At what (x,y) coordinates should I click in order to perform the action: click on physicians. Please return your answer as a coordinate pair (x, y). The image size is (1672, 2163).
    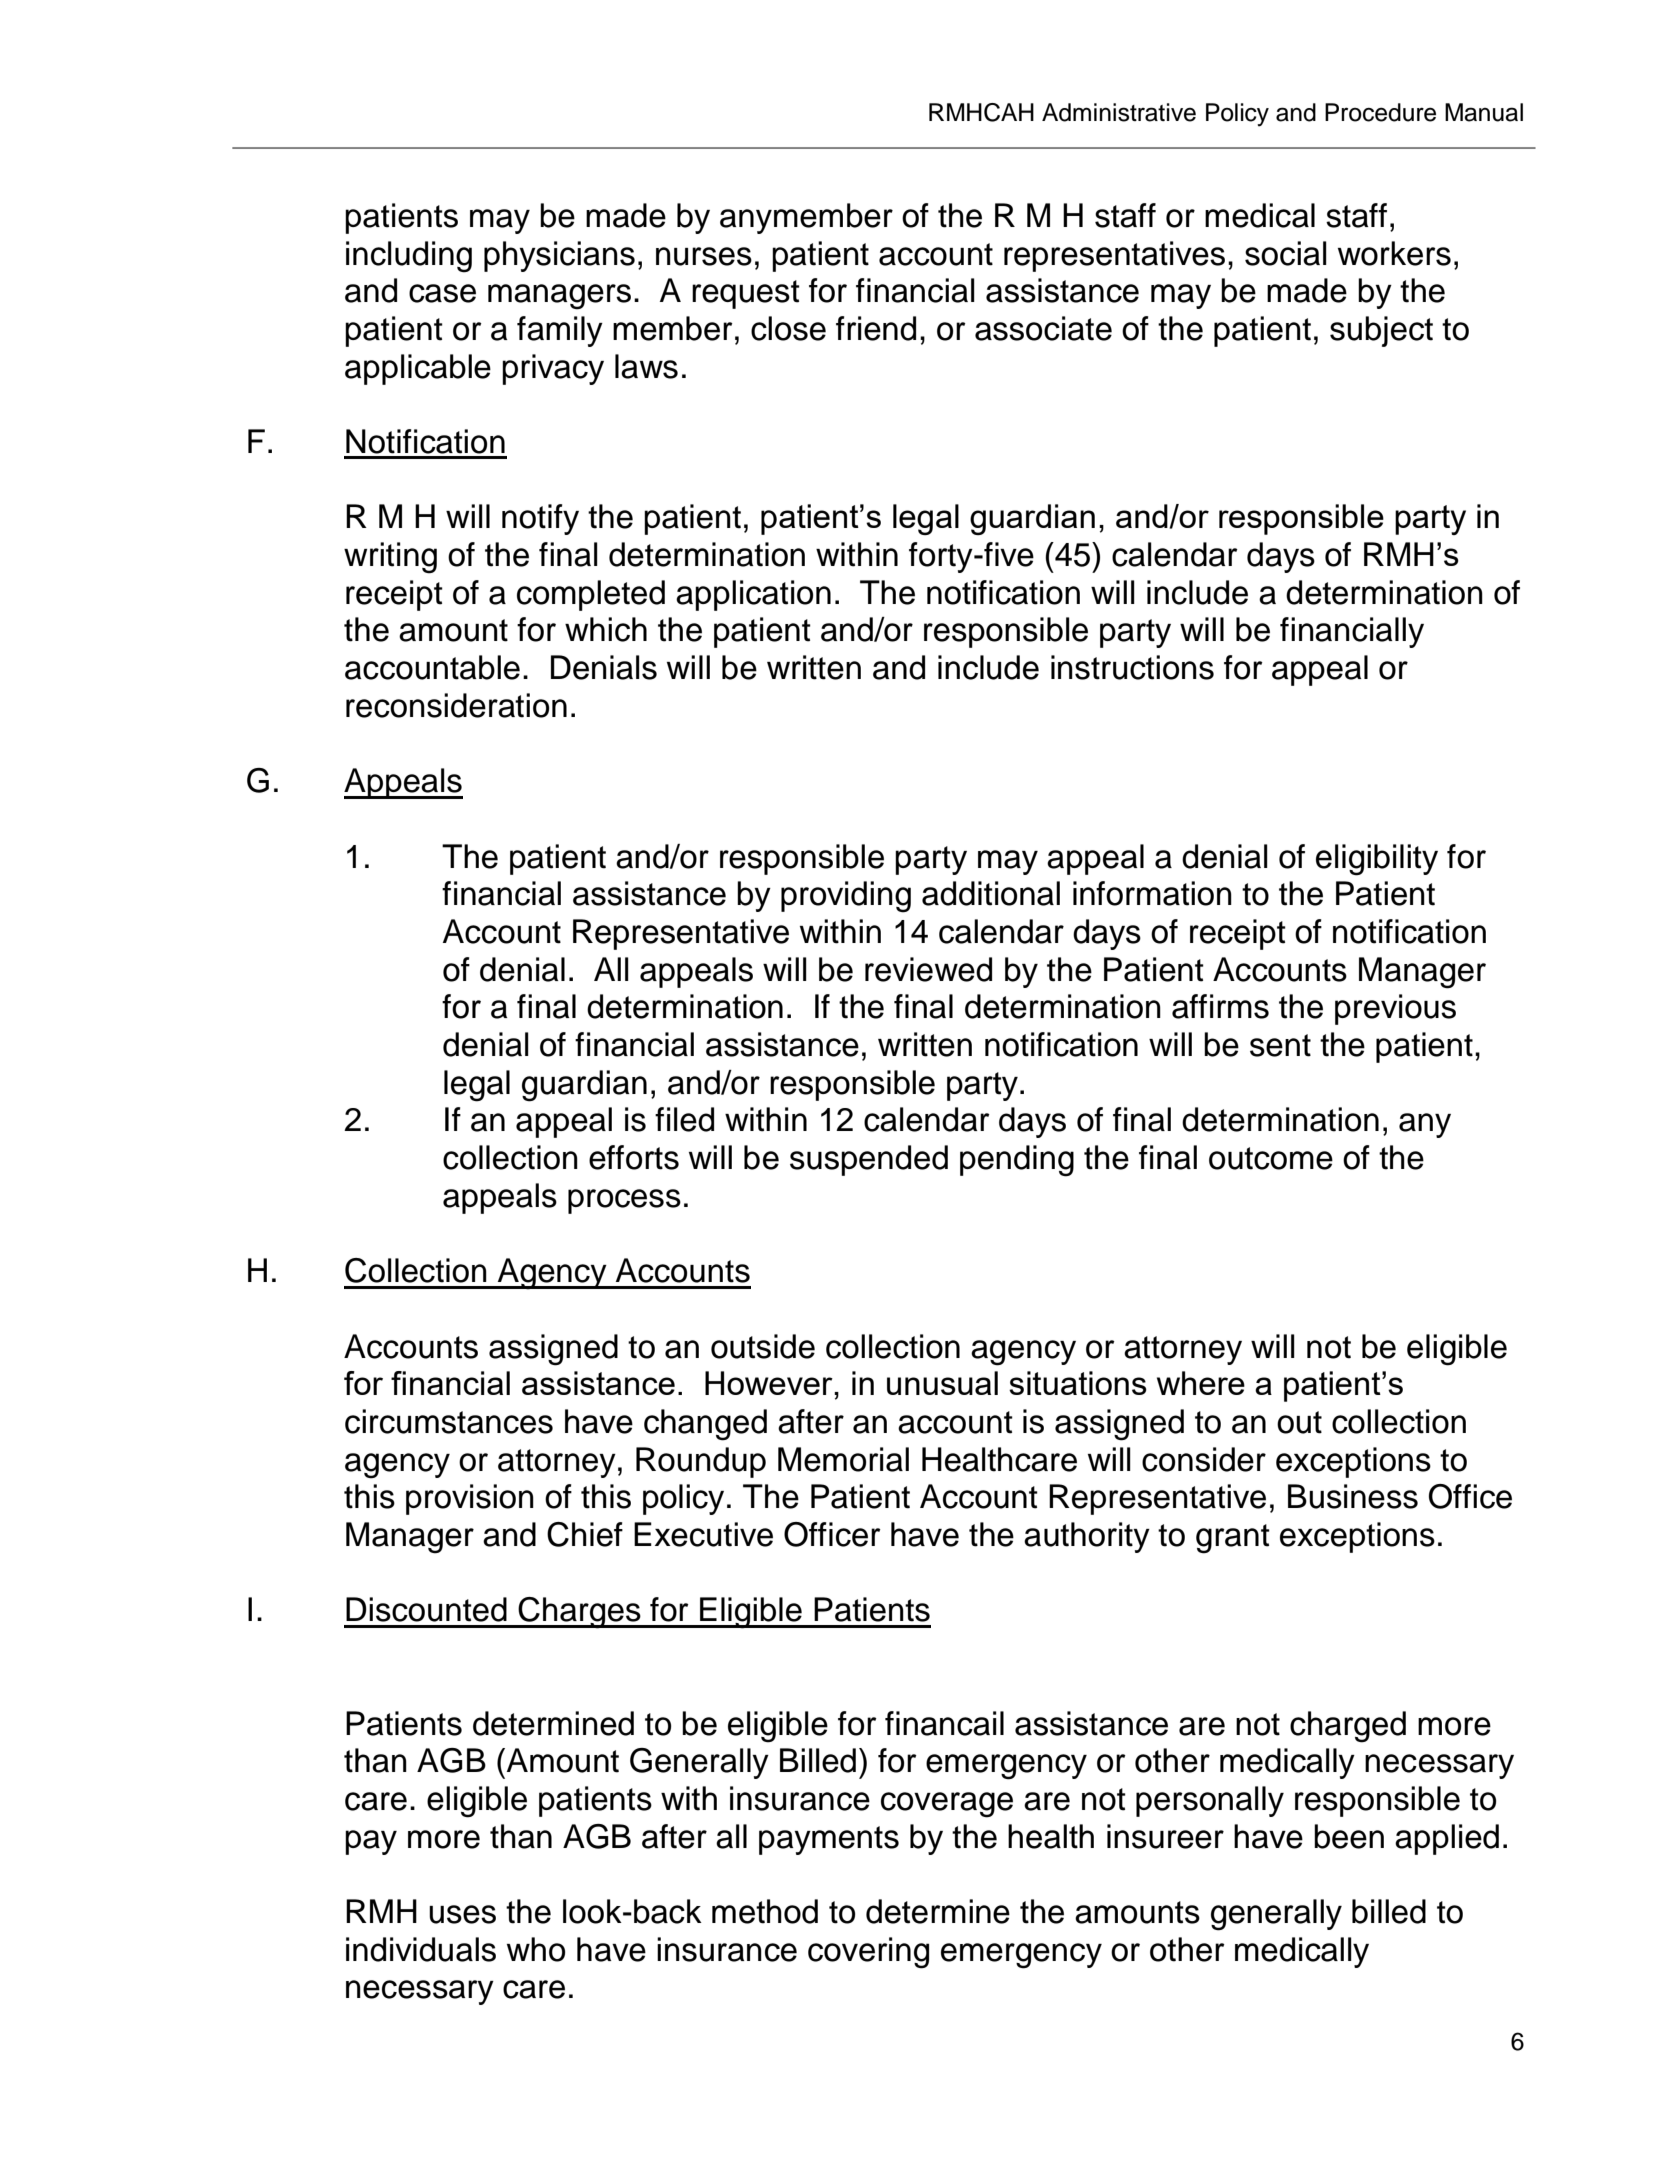
    Looking at the image, I should click on (559, 256).
